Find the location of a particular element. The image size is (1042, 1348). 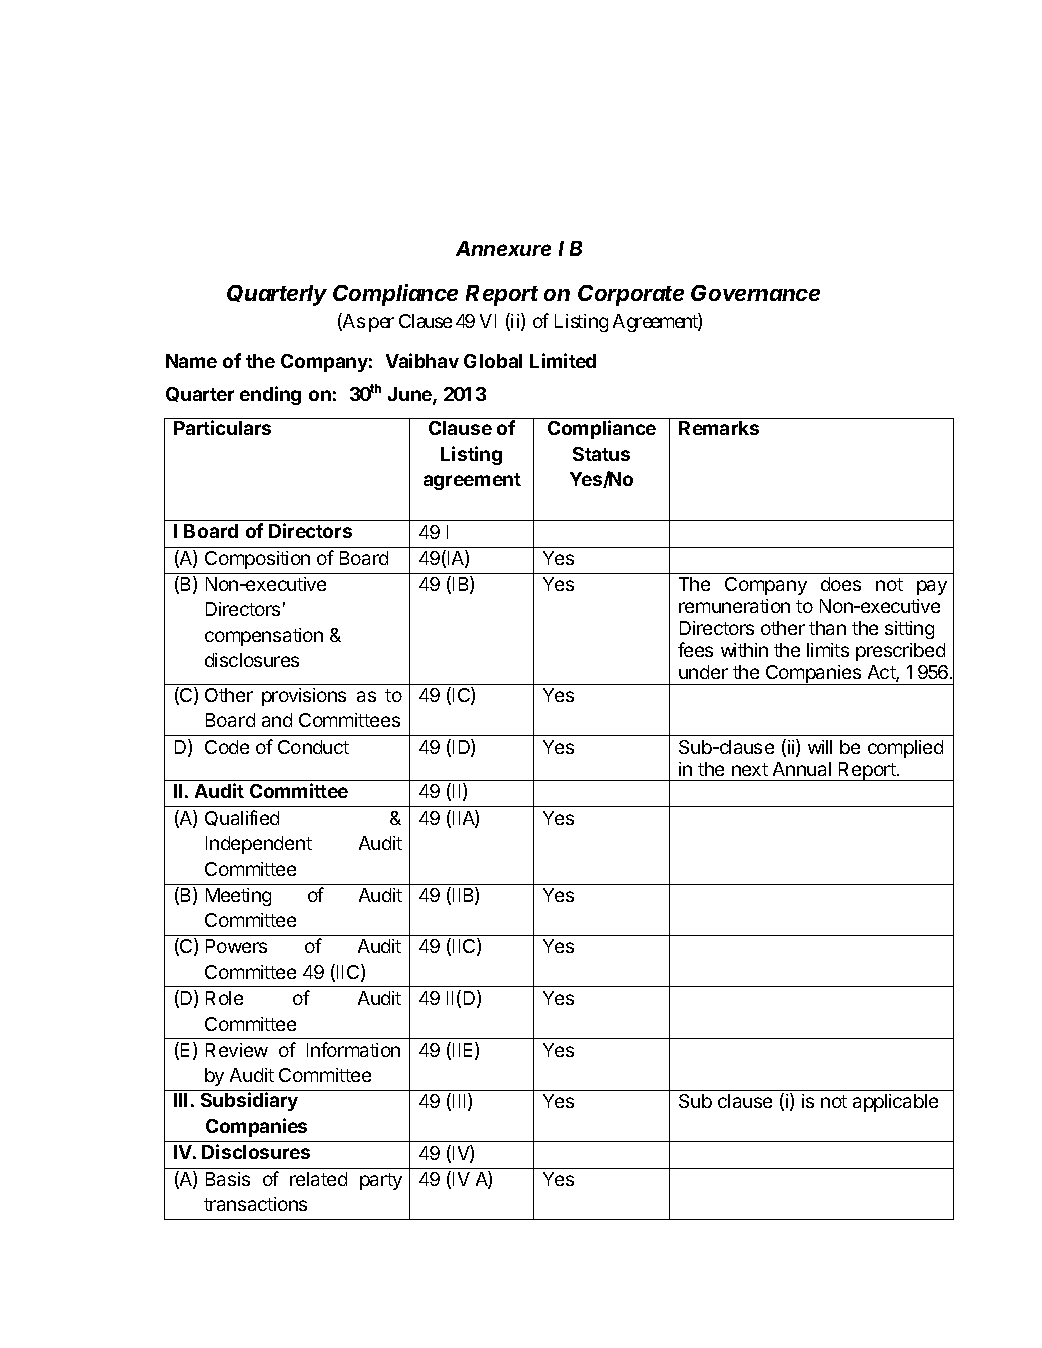

next is located at coordinates (750, 769).
